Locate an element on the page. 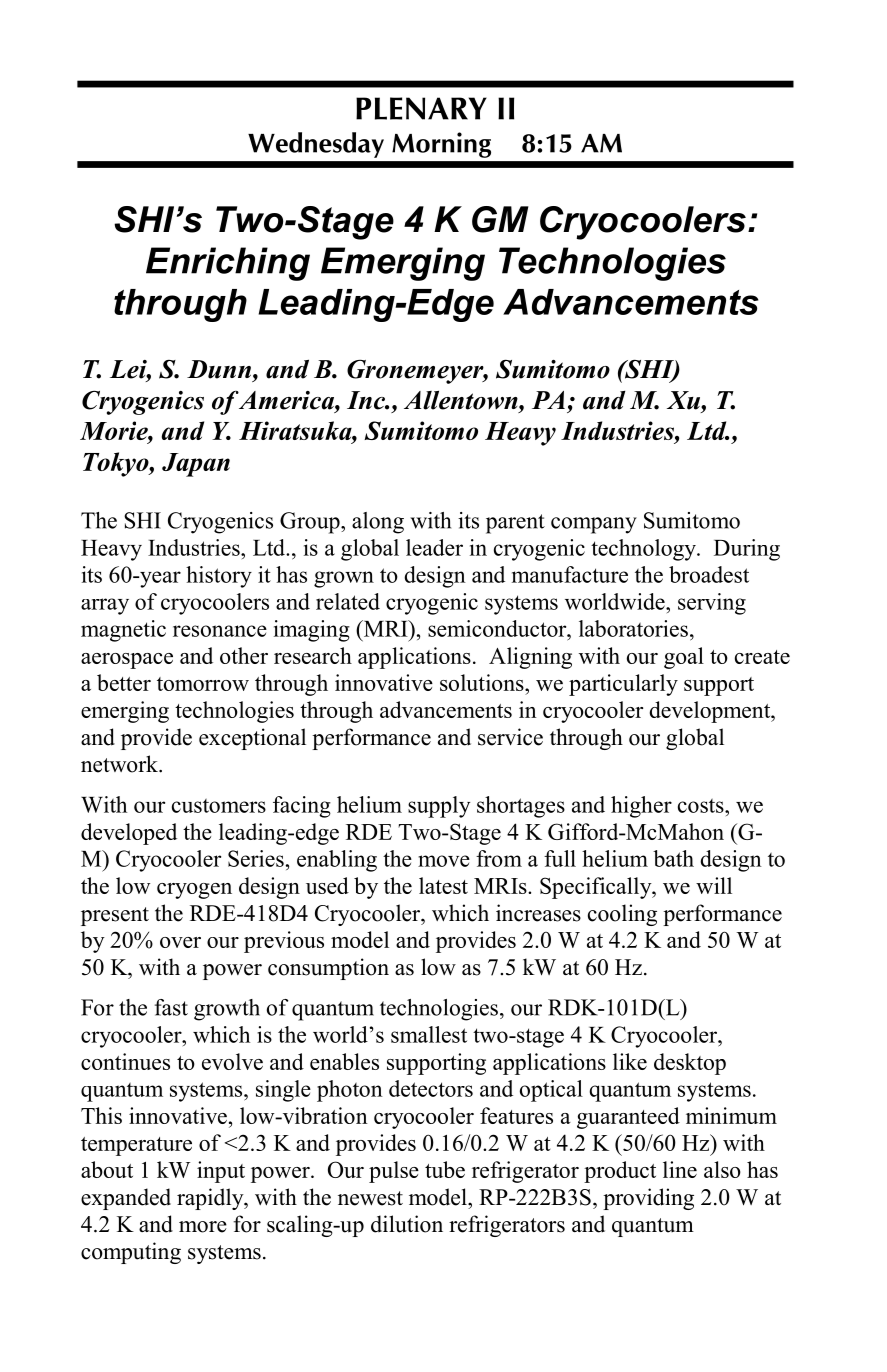  smallest is located at coordinates (429, 1034).
